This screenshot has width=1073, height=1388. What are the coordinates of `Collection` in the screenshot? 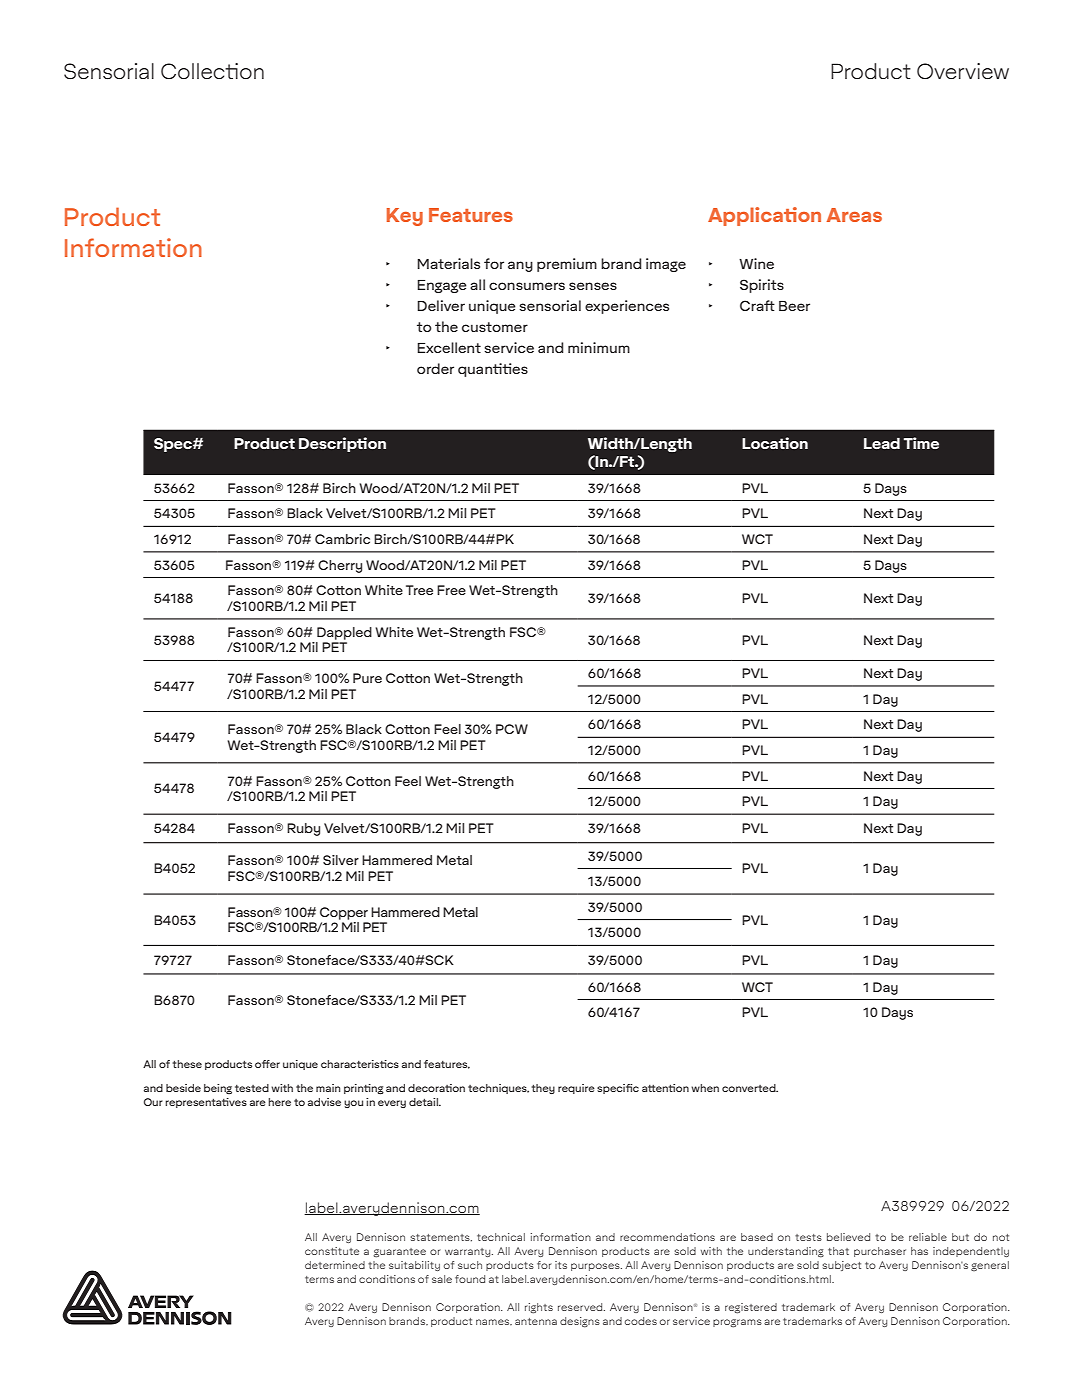 It's located at (212, 71).
